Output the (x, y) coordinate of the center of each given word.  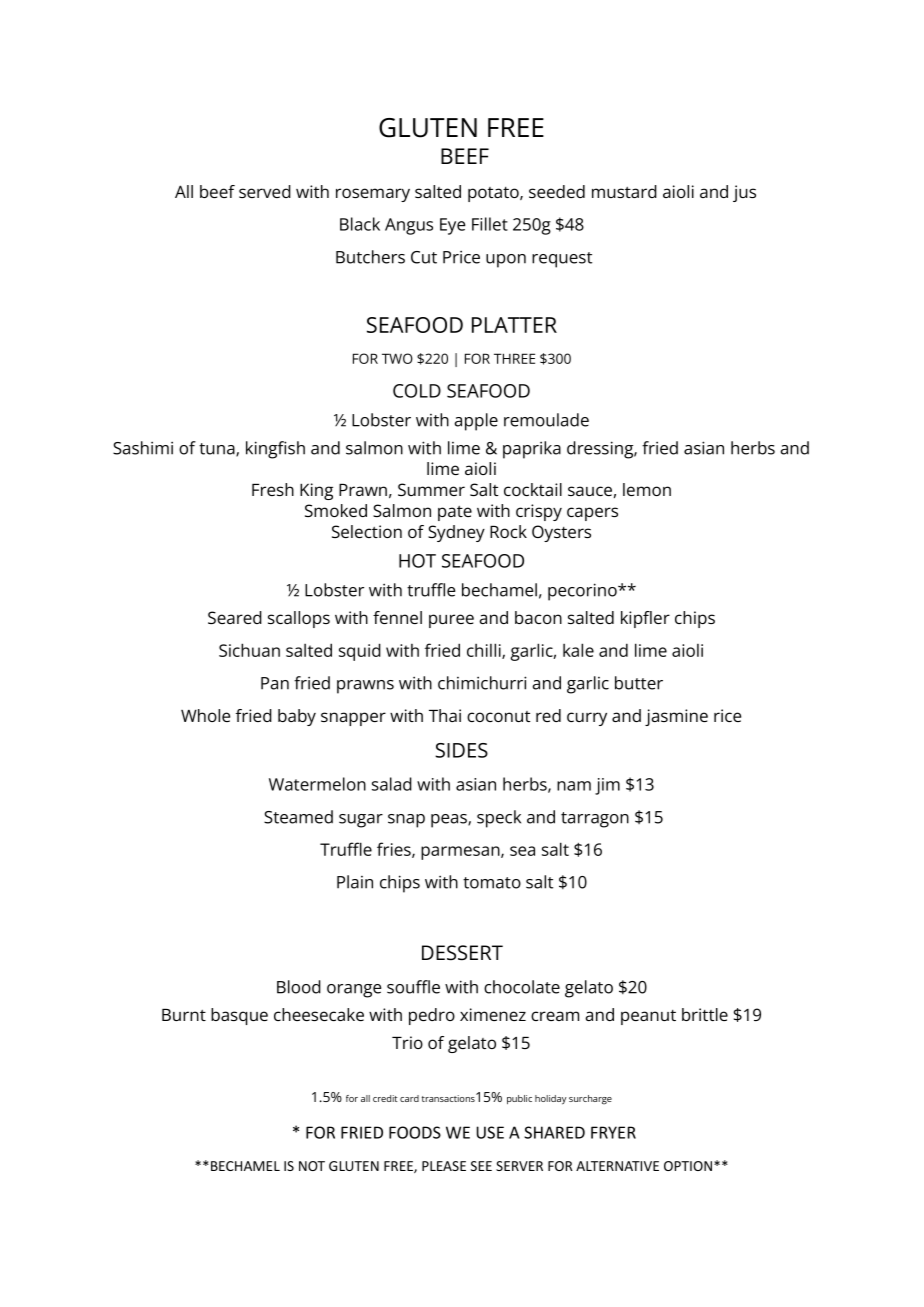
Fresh (273, 489)
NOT (312, 1166)
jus (744, 193)
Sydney (456, 533)
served (265, 191)
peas (450, 821)
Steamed (298, 817)
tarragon (595, 820)
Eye (452, 226)
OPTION (688, 1166)
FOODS (415, 1132)
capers (592, 514)
